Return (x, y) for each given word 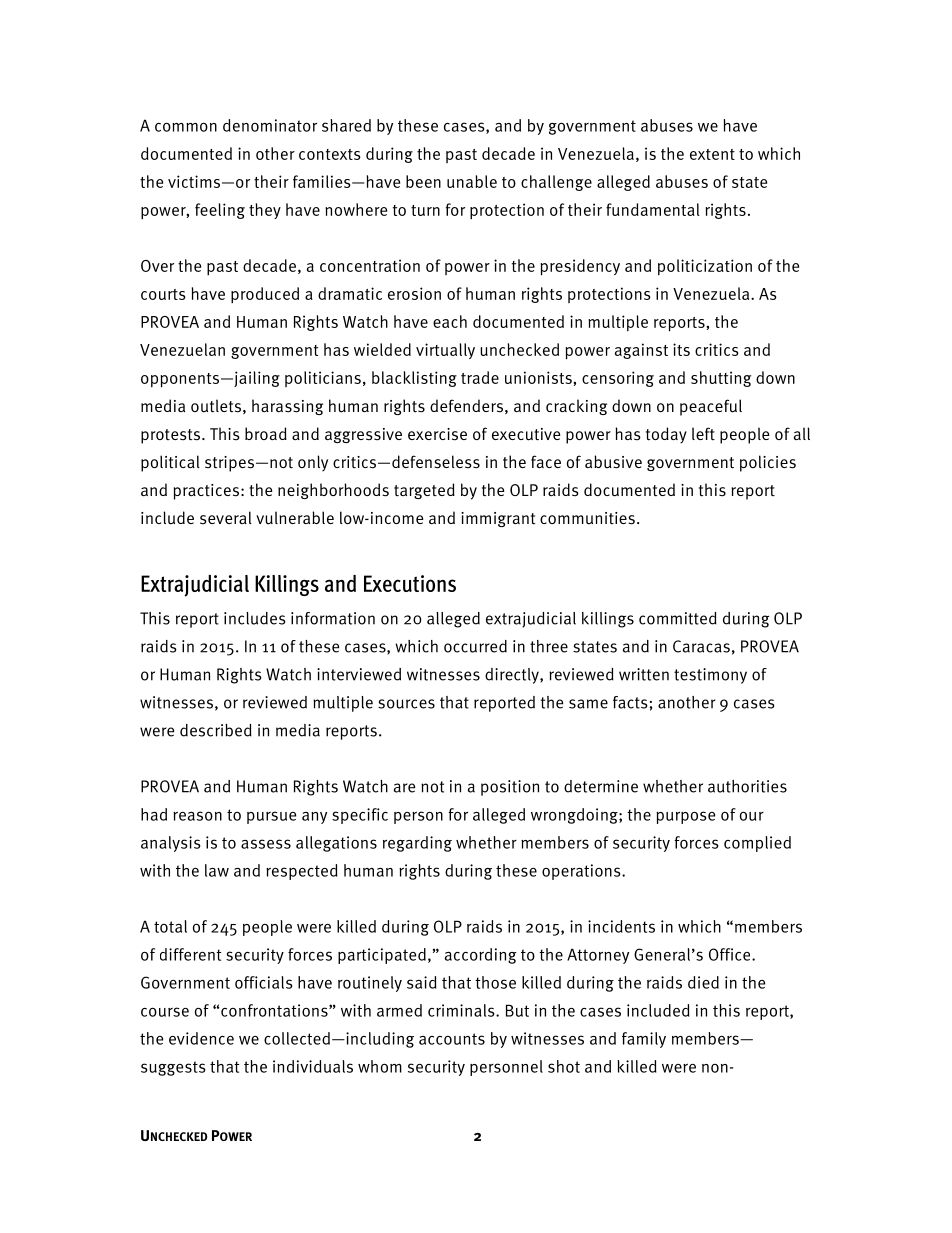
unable (472, 181)
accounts (452, 1039)
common (186, 127)
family (644, 1040)
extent (712, 154)
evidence (201, 1038)
